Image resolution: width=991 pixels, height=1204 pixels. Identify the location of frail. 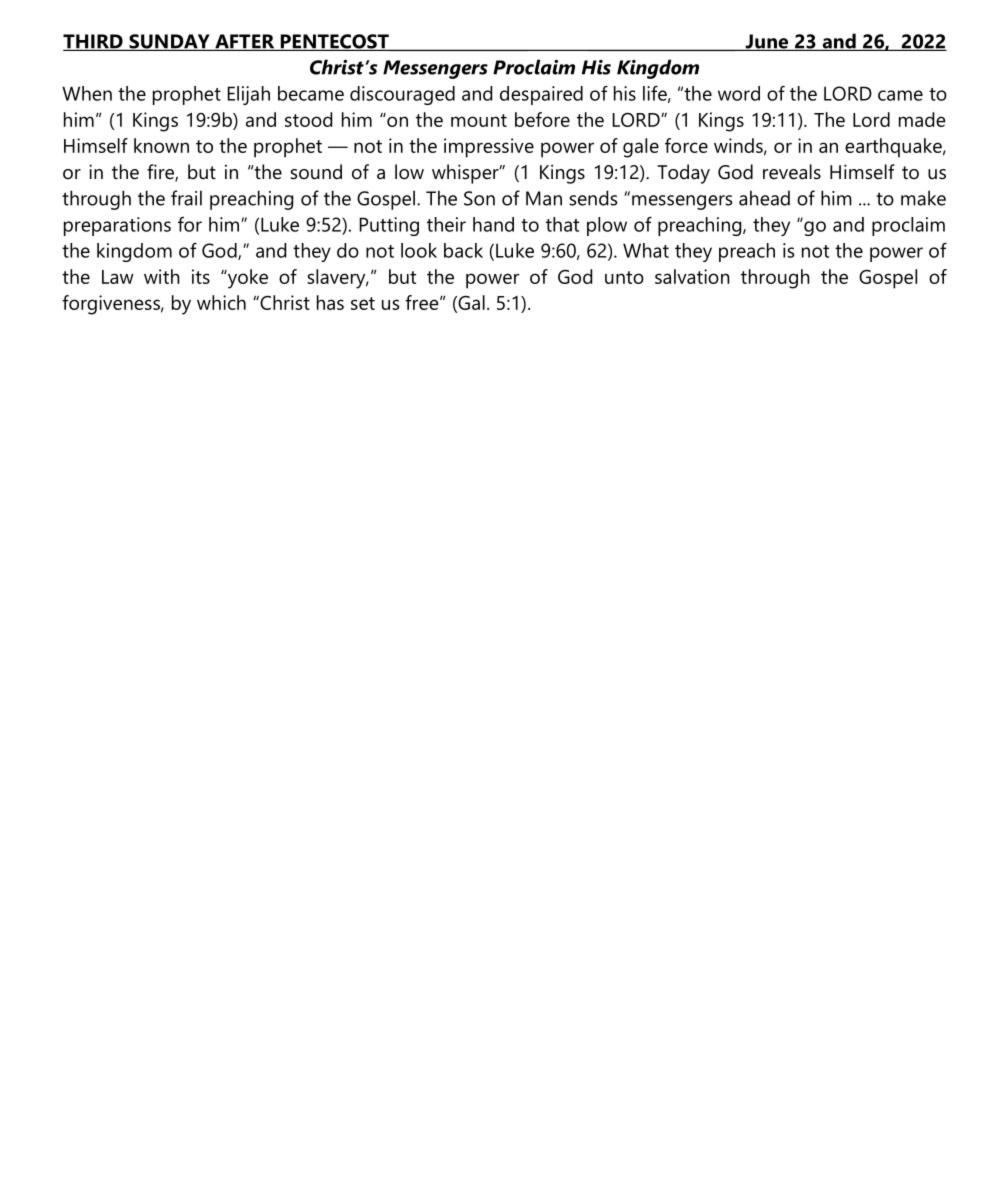
(186, 198).
